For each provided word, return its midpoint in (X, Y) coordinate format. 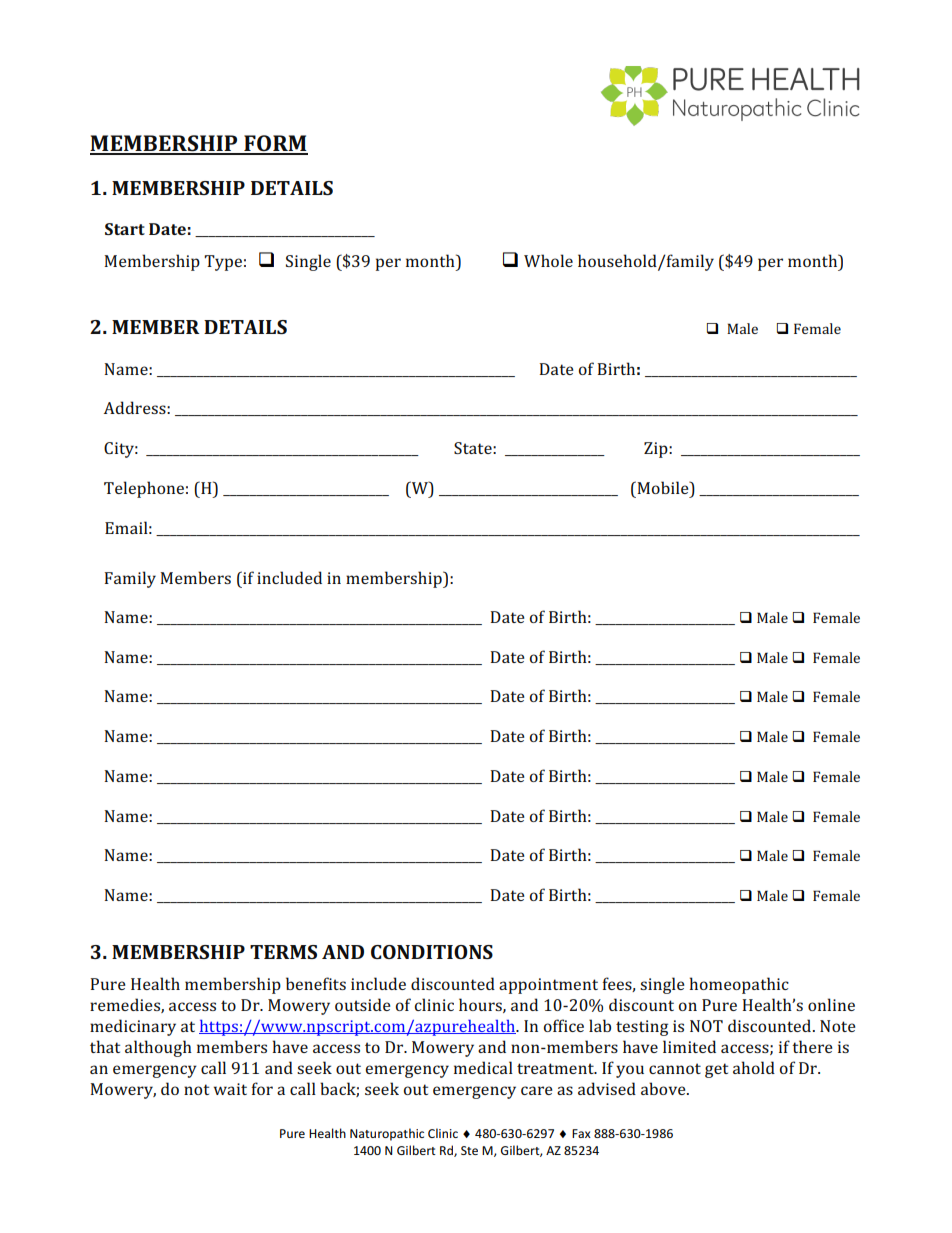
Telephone (144, 489)
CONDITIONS (432, 952)
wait (230, 1089)
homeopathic (739, 985)
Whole (548, 260)
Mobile (663, 487)
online (831, 1004)
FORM (275, 144)
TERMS (283, 952)
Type (223, 263)
